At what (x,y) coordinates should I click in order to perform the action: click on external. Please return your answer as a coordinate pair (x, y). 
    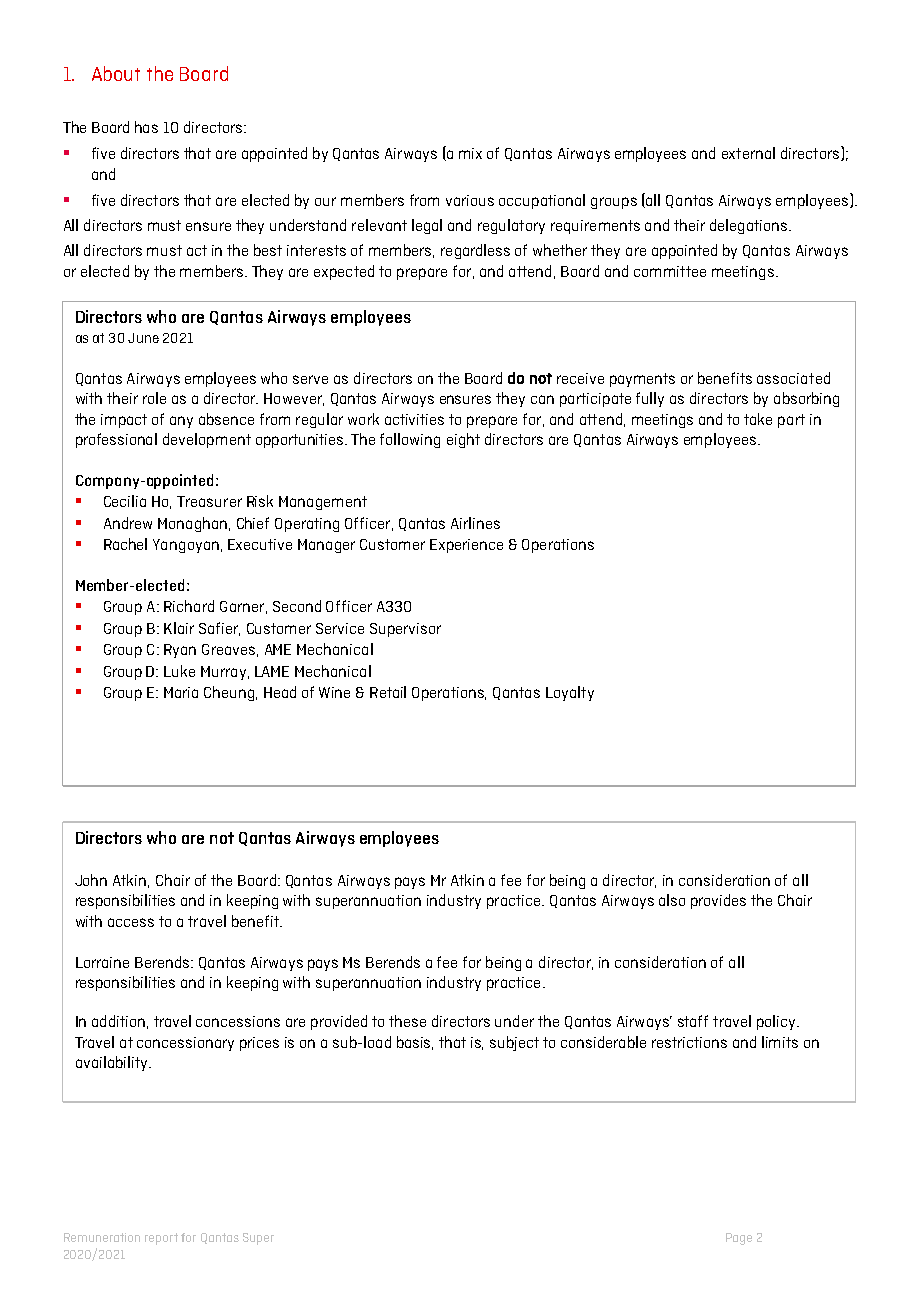
    Looking at the image, I should click on (748, 153).
